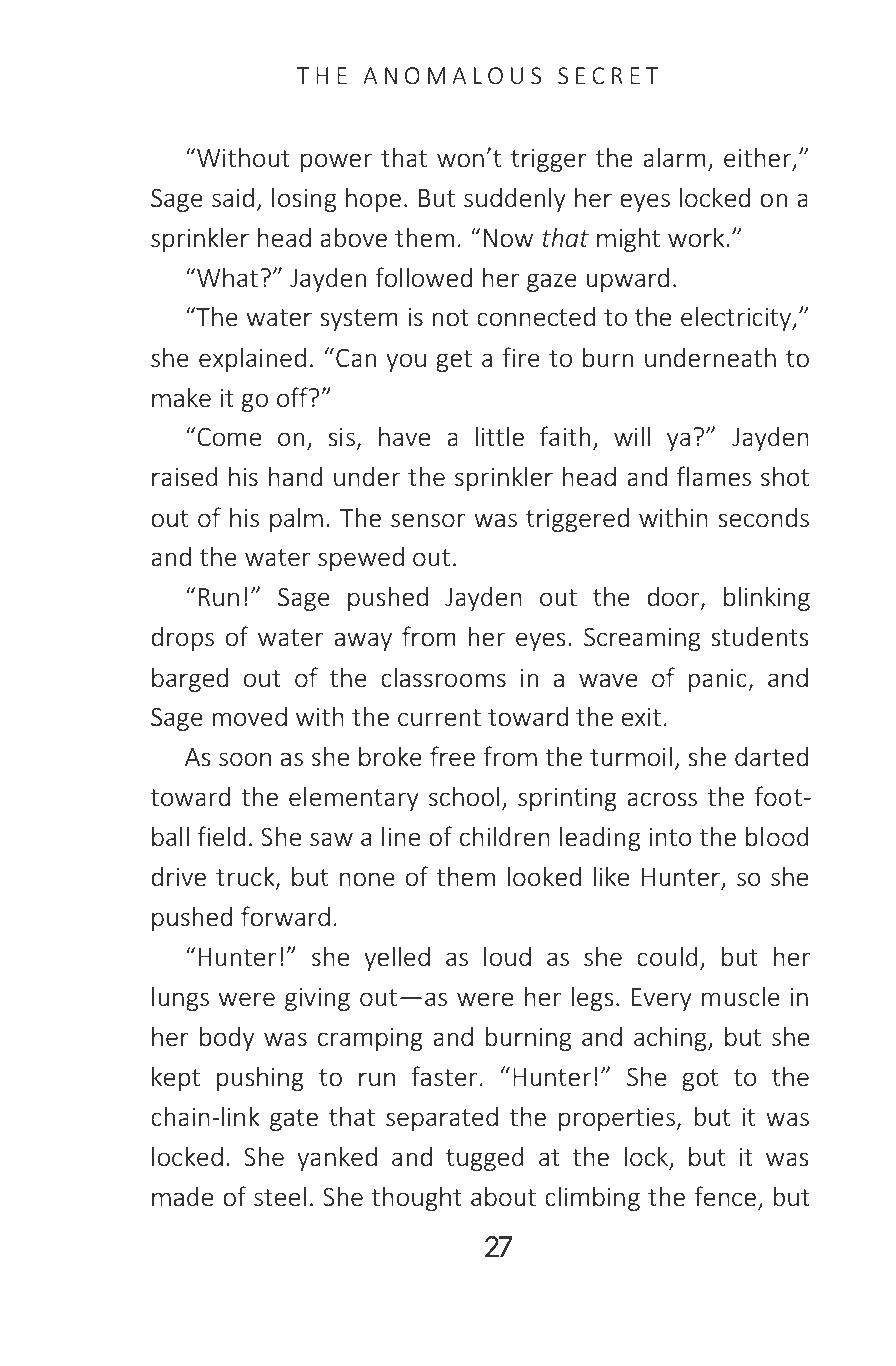 The height and width of the screenshot is (1366, 896). Describe the element at coordinates (515, 199) in the screenshot. I see `suddenly` at that location.
